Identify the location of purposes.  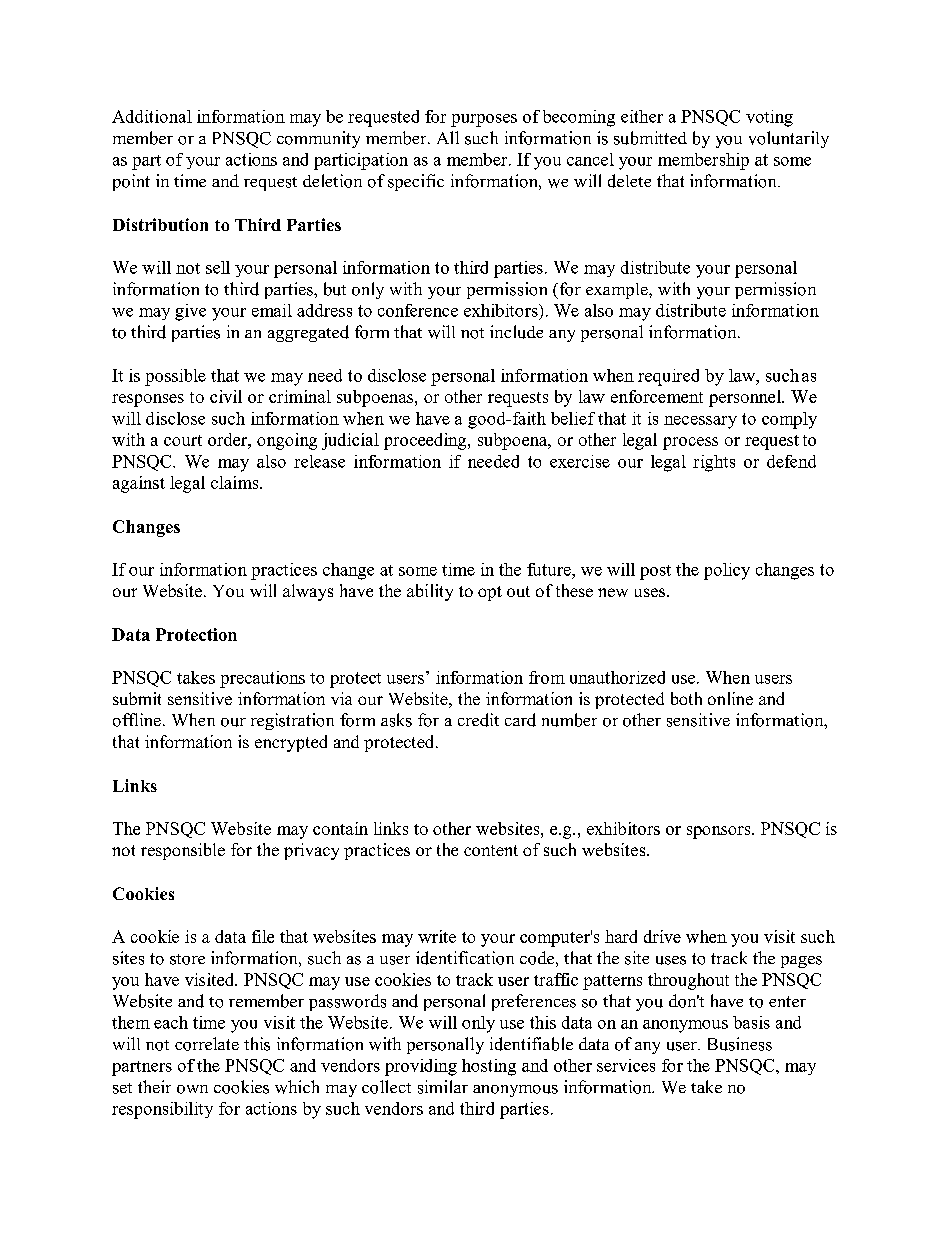
(484, 120).
